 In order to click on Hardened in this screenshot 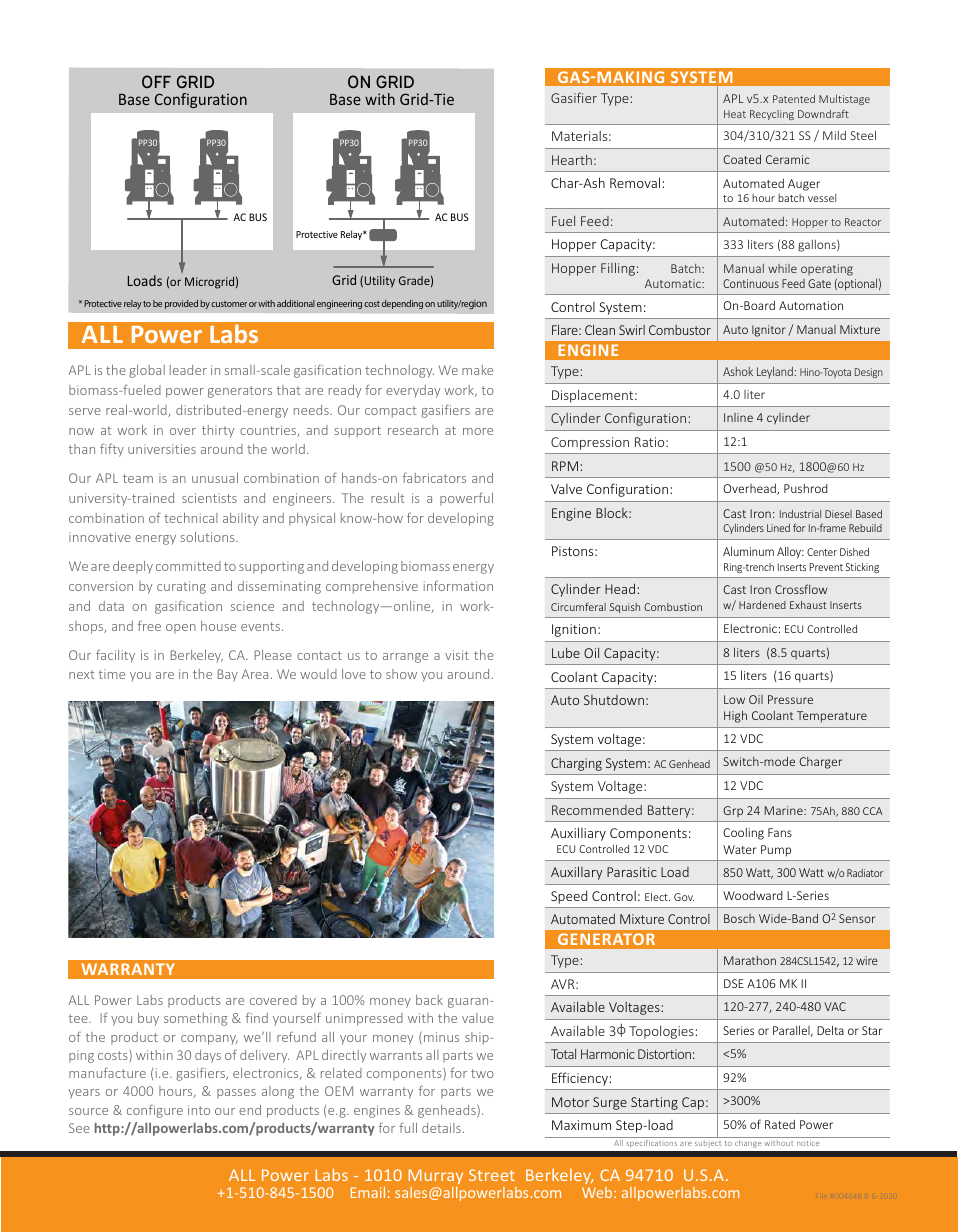, I will do `click(762, 605)`.
